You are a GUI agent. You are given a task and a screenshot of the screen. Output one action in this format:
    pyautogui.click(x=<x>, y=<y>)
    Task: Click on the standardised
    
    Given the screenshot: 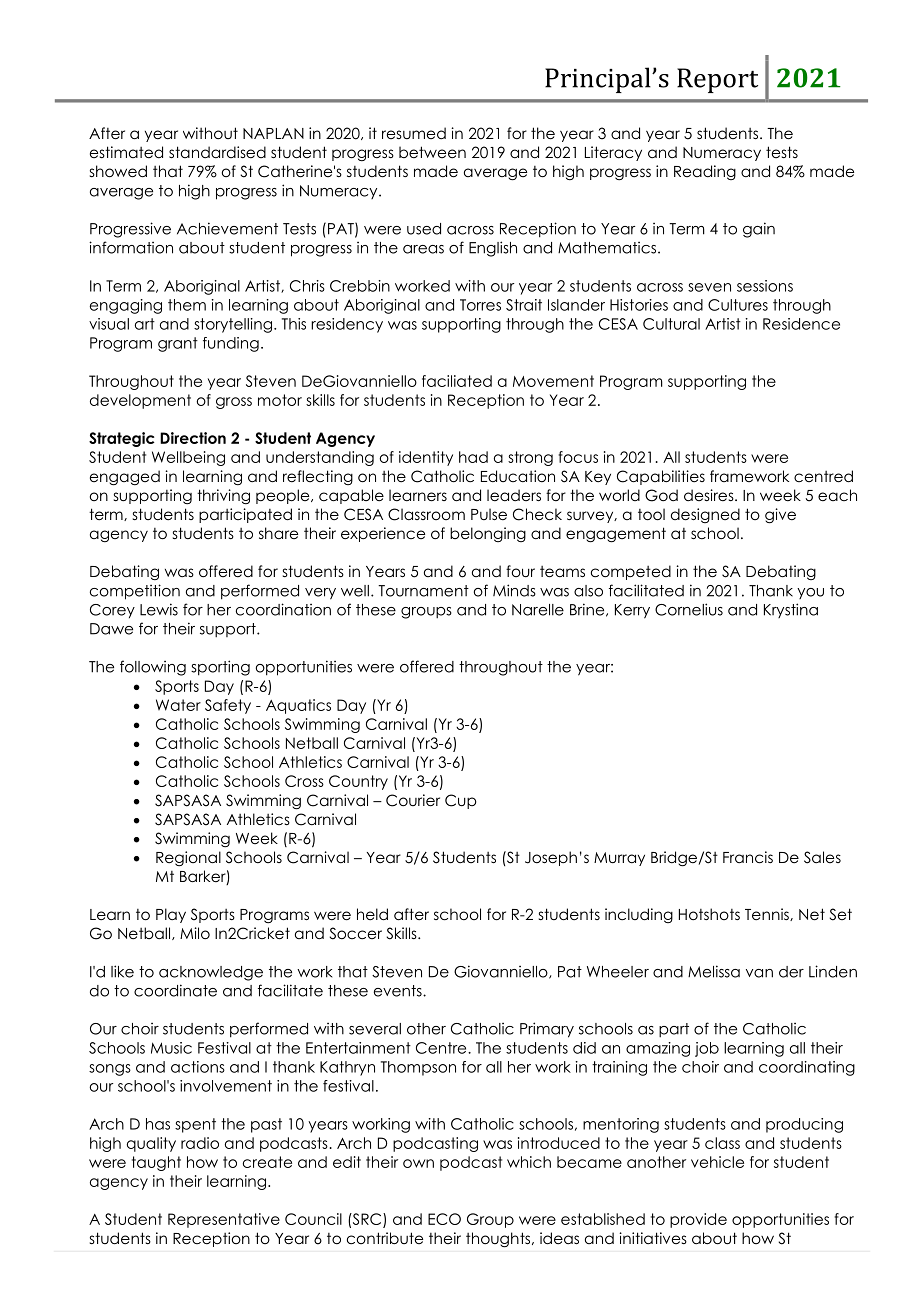 What is the action you would take?
    pyautogui.click(x=217, y=152)
